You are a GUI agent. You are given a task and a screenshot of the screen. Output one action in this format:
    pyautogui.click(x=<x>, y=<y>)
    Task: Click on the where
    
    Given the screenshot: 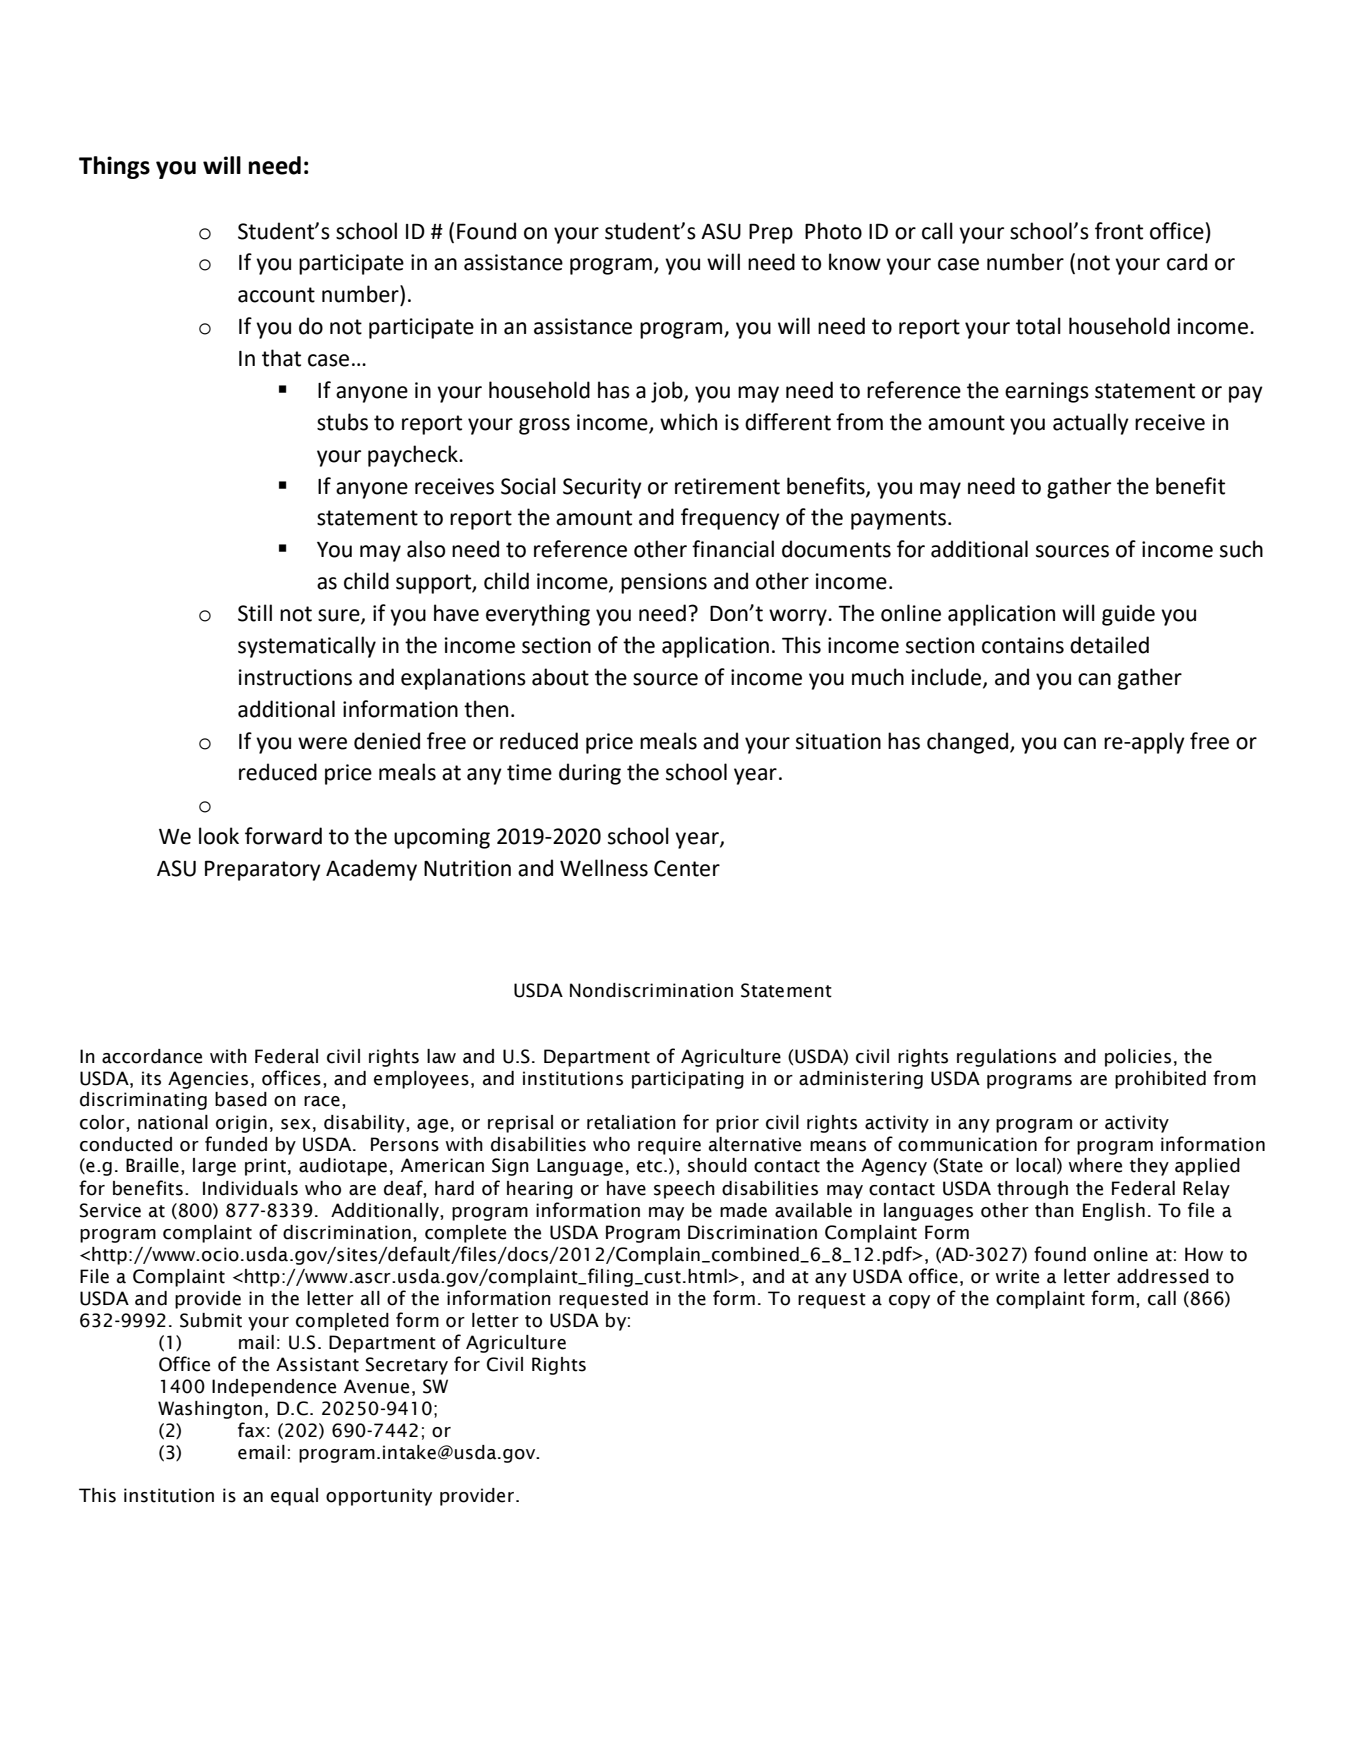 What is the action you would take?
    pyautogui.click(x=1095, y=1165)
